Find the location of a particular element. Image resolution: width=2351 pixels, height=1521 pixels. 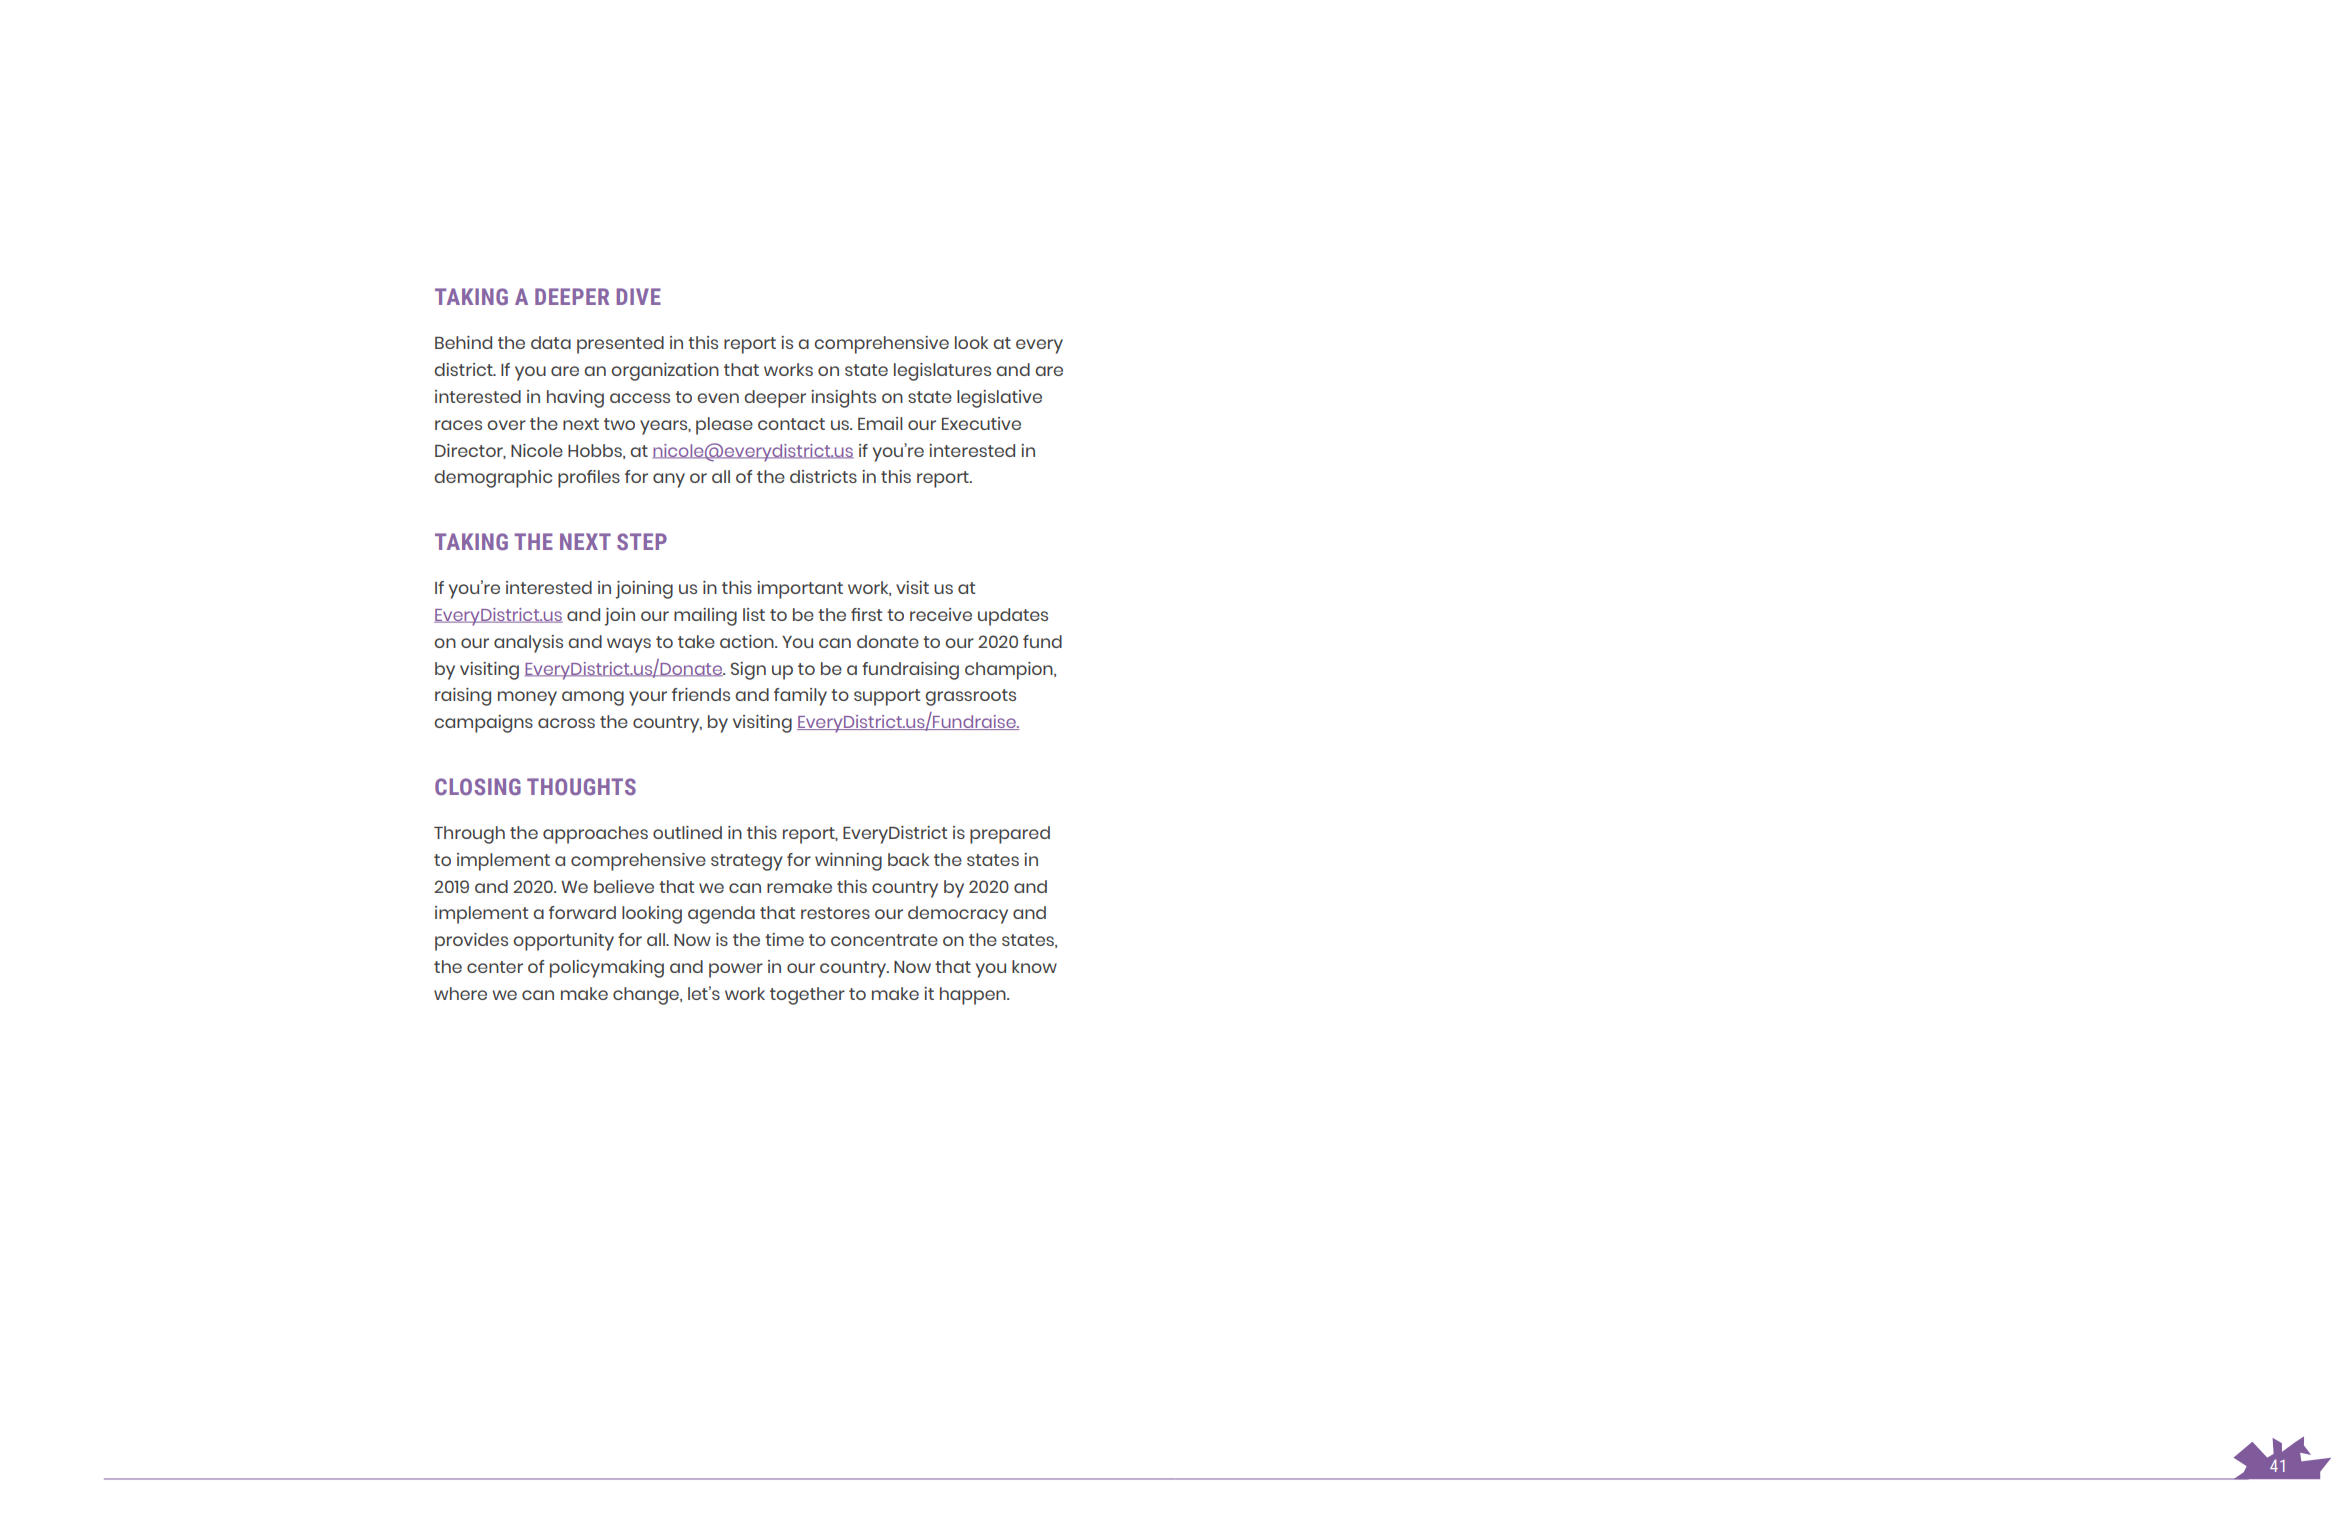

center is located at coordinates (495, 967).
